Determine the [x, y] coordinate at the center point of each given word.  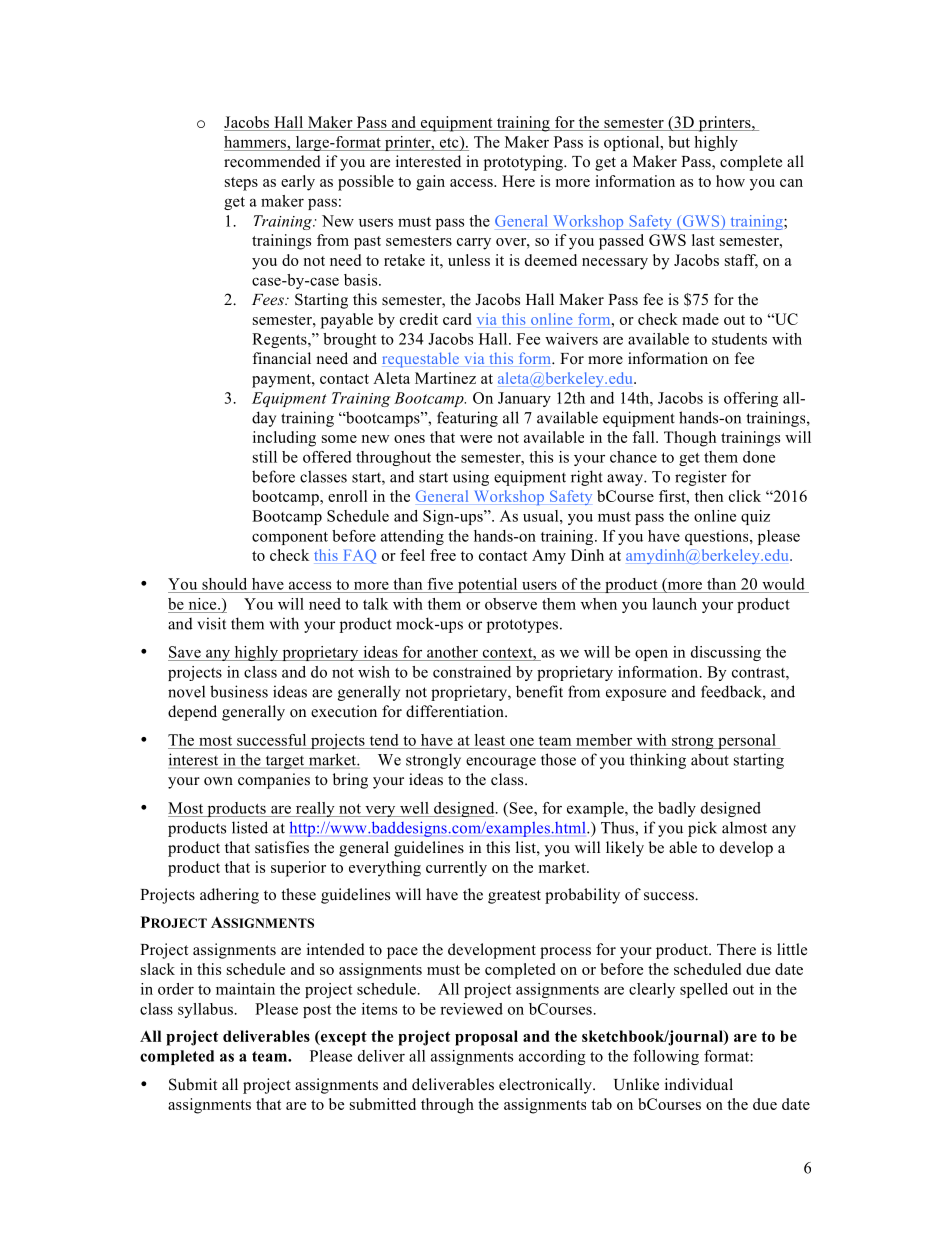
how [730, 181]
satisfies [282, 847]
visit [211, 623]
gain [430, 183]
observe [511, 604]
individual [699, 1084]
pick [702, 829]
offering [751, 399]
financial [282, 358]
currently [456, 869]
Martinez [445, 378]
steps [241, 184]
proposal [486, 1038]
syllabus [206, 1010]
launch [674, 604]
